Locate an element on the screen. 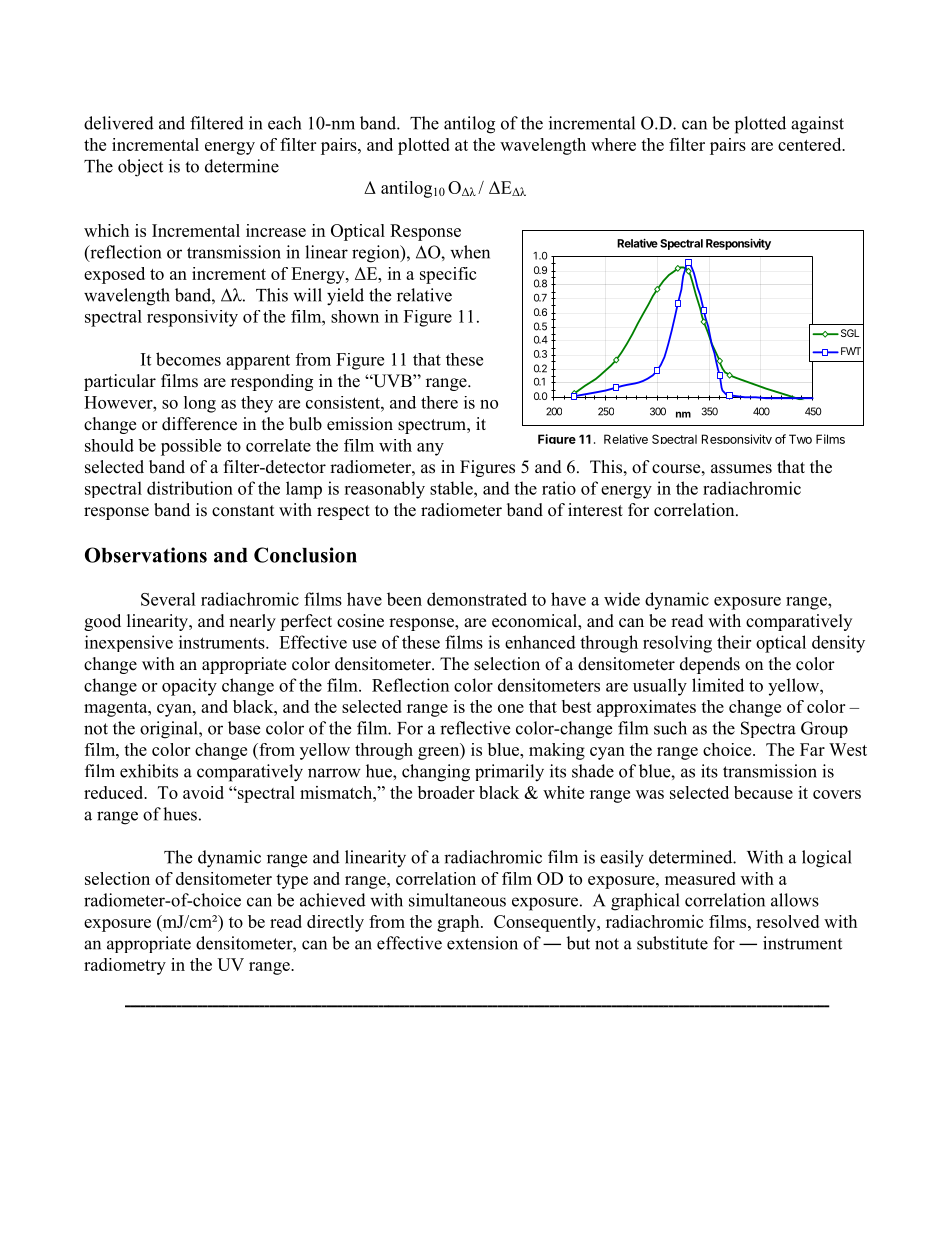 The image size is (952, 1233). Observations is located at coordinates (146, 555).
